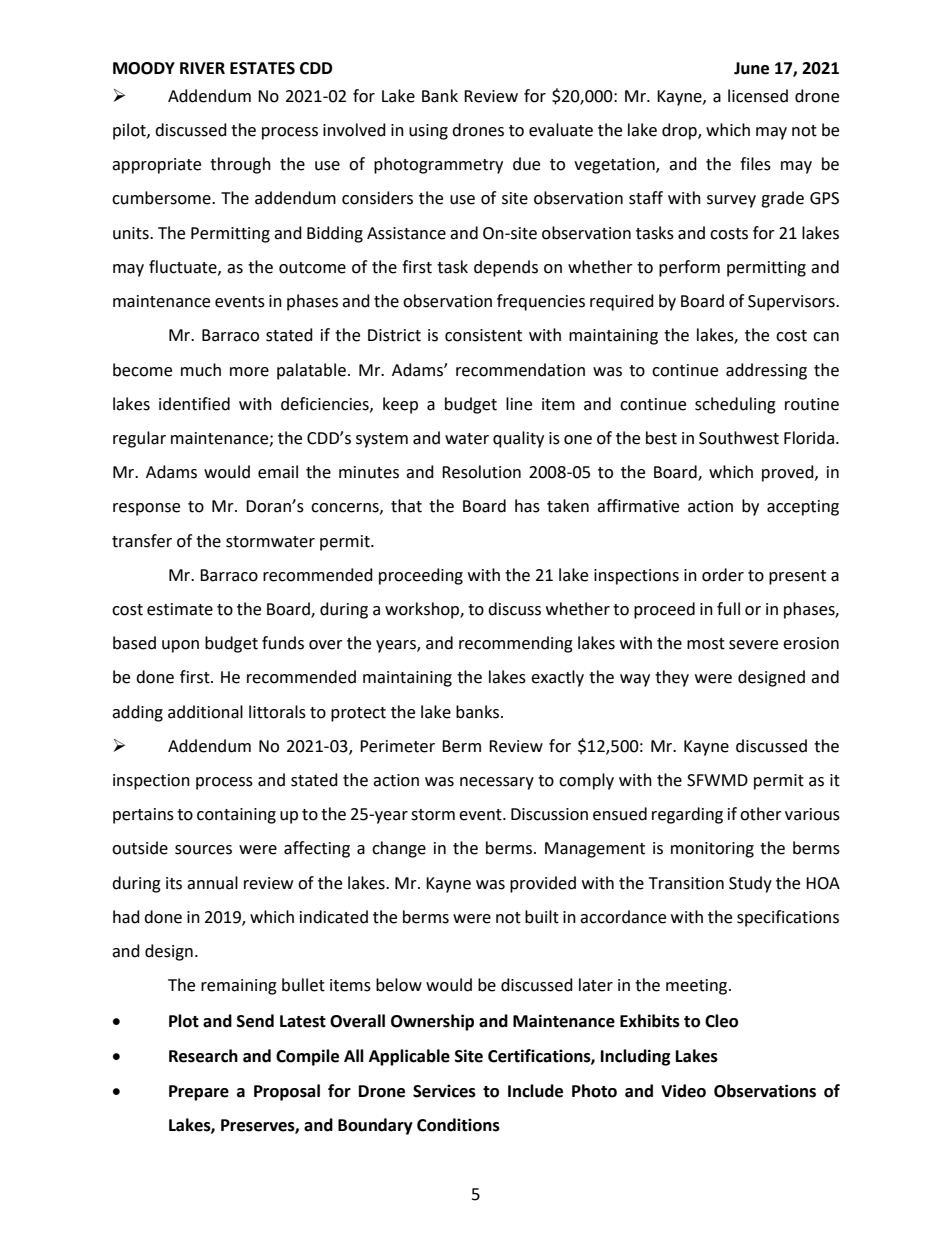  Describe the element at coordinates (758, 96) in the screenshot. I see `licensed` at that location.
